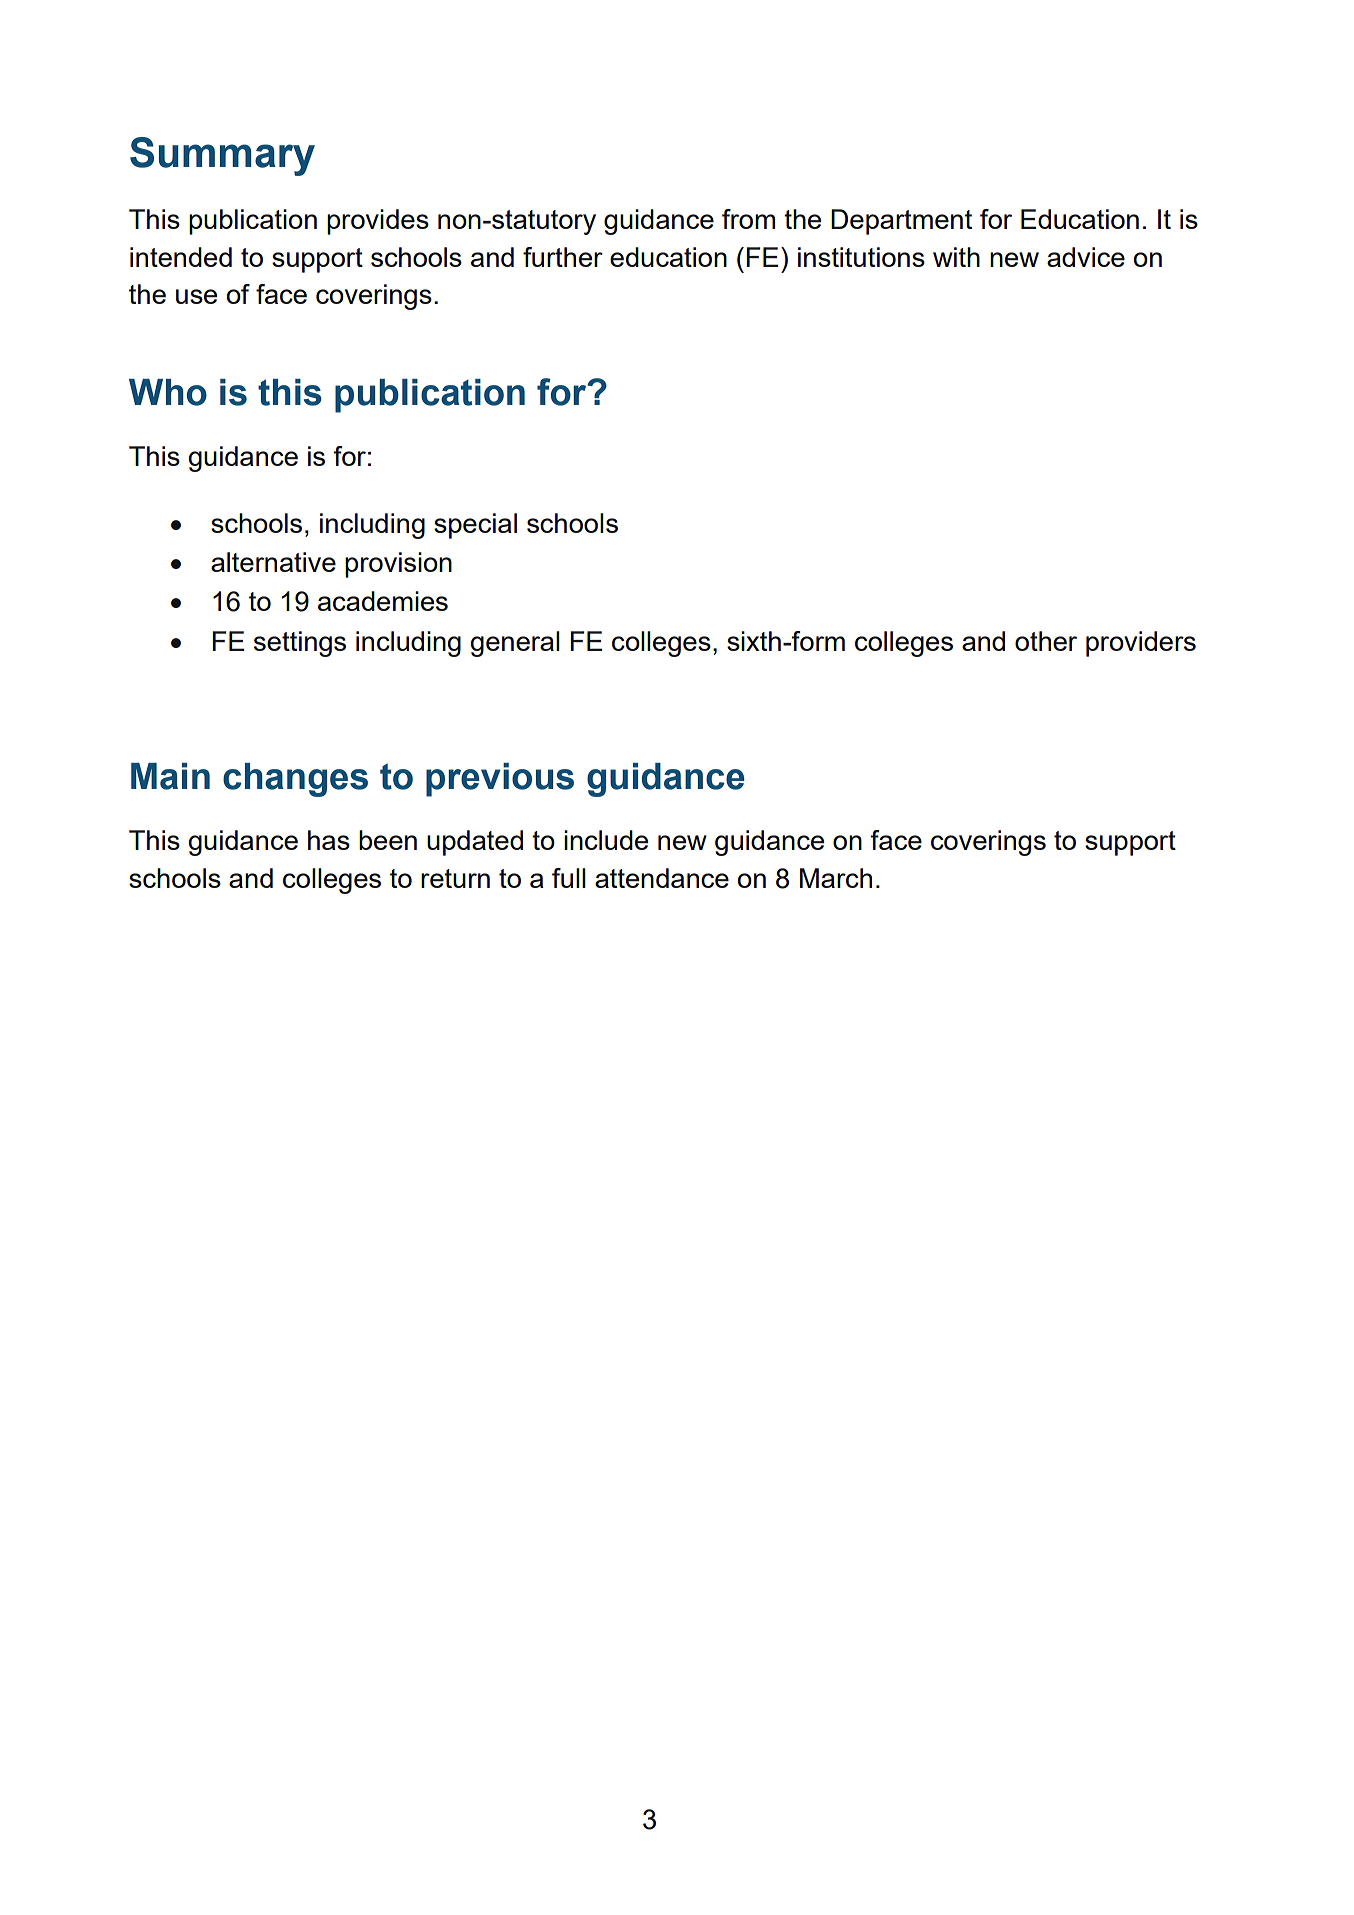 This document has height=1915, width=1354. What do you see at coordinates (748, 219) in the document?
I see `from` at bounding box center [748, 219].
